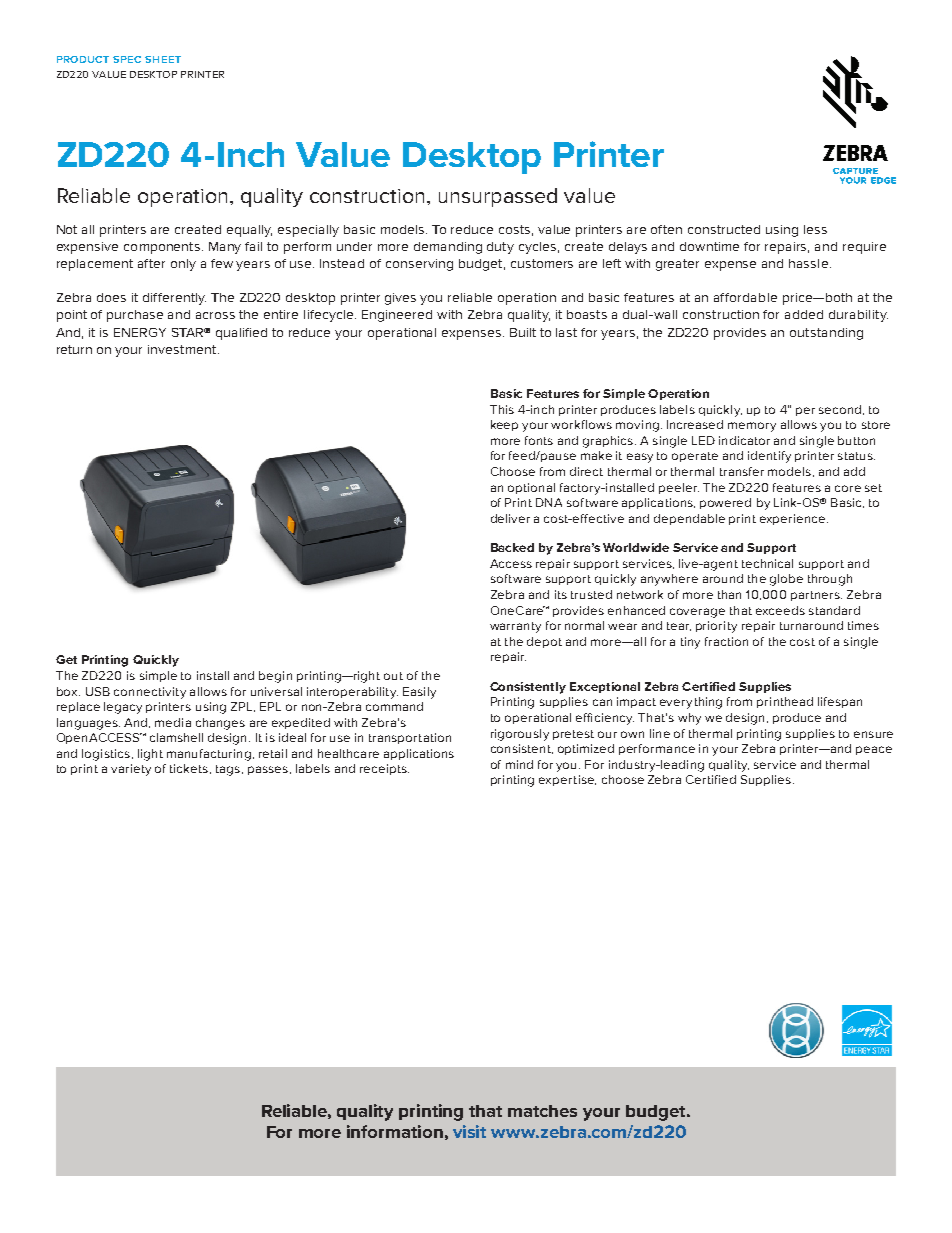 This page has height=1233, width=952. Describe the element at coordinates (131, 770) in the page. I see `variety` at that location.
